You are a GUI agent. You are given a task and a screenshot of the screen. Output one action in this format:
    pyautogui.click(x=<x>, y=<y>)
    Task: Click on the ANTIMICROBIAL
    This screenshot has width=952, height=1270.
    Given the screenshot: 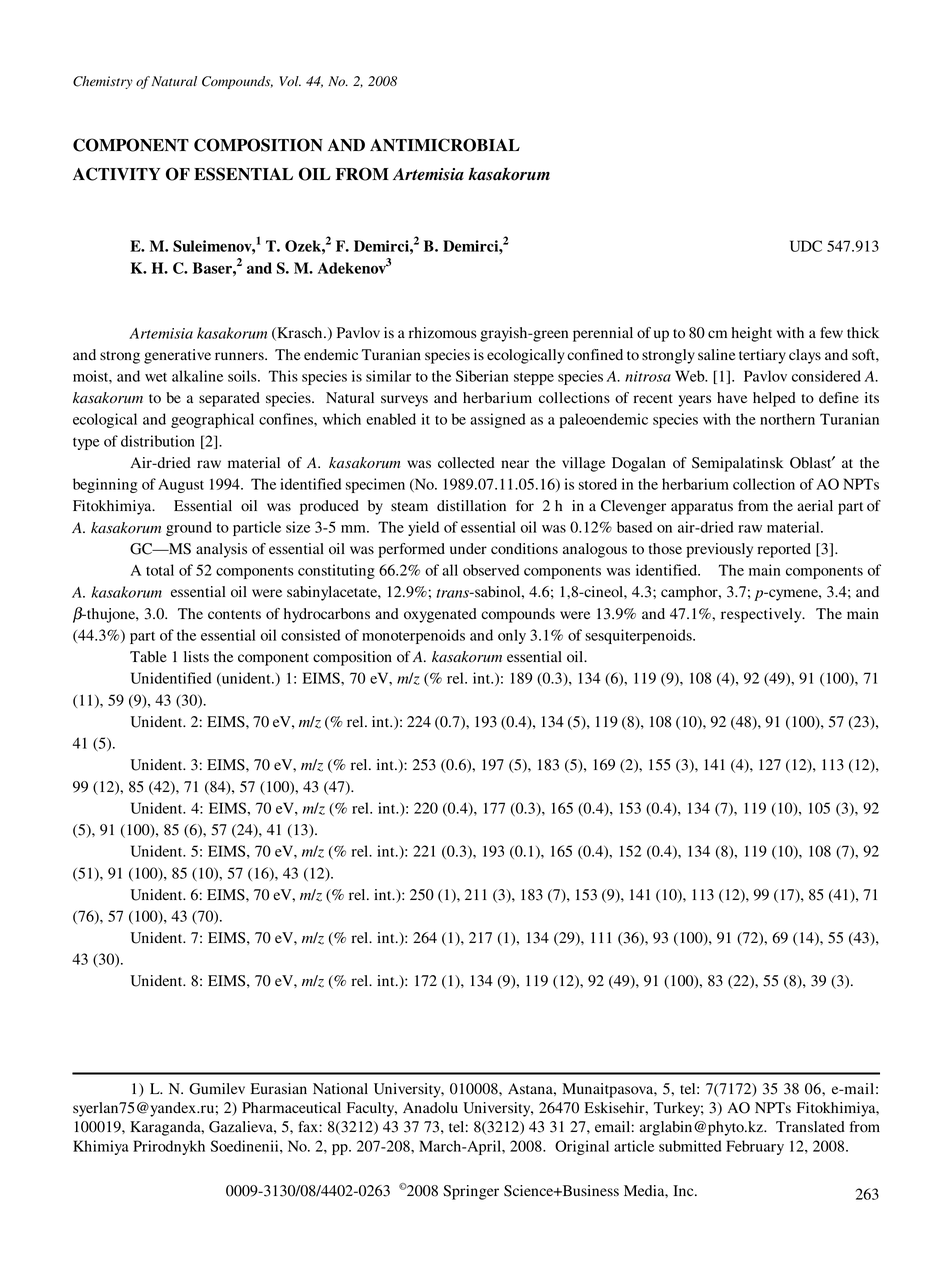 What is the action you would take?
    pyautogui.click(x=445, y=145)
